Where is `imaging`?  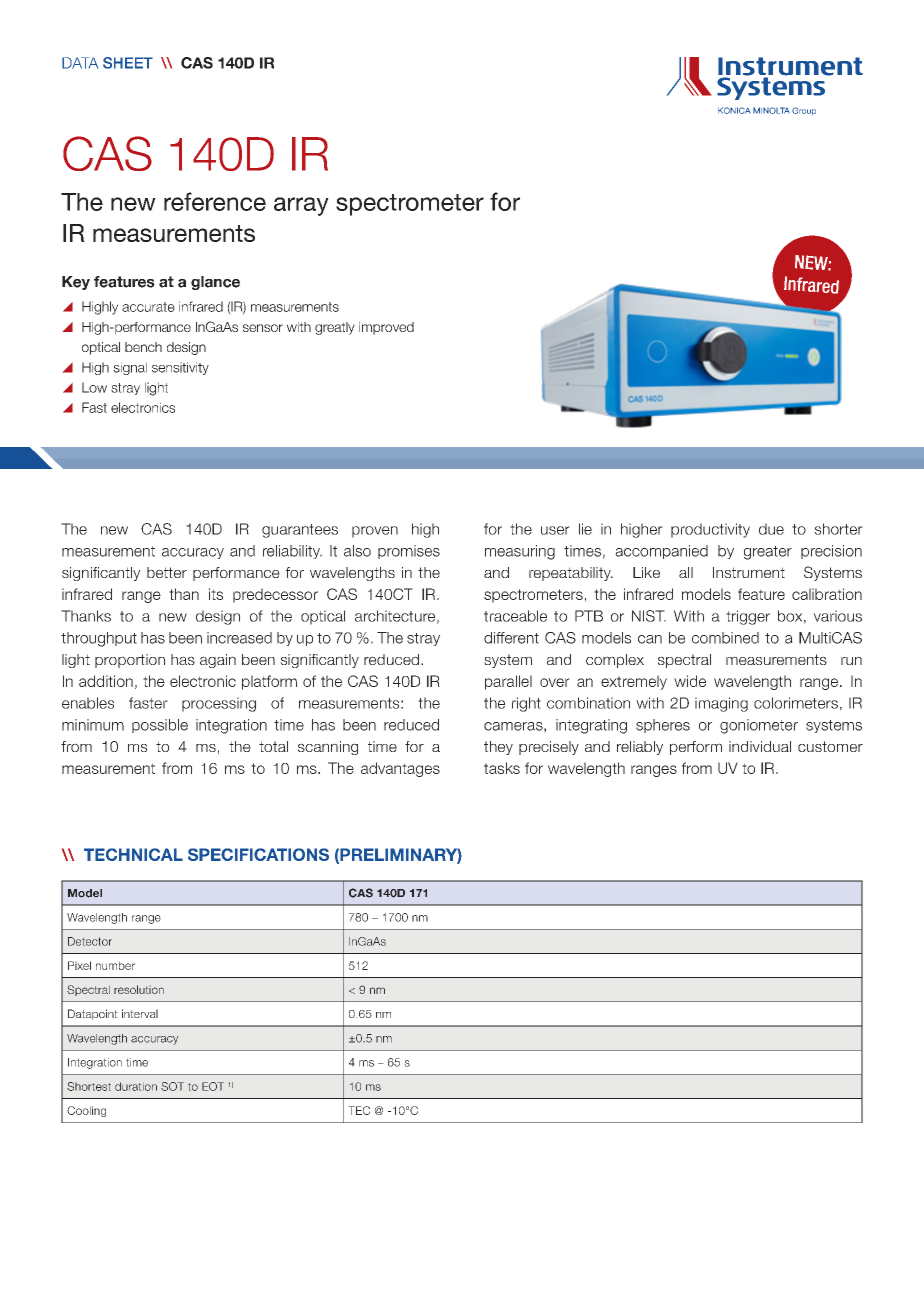 imaging is located at coordinates (721, 704).
